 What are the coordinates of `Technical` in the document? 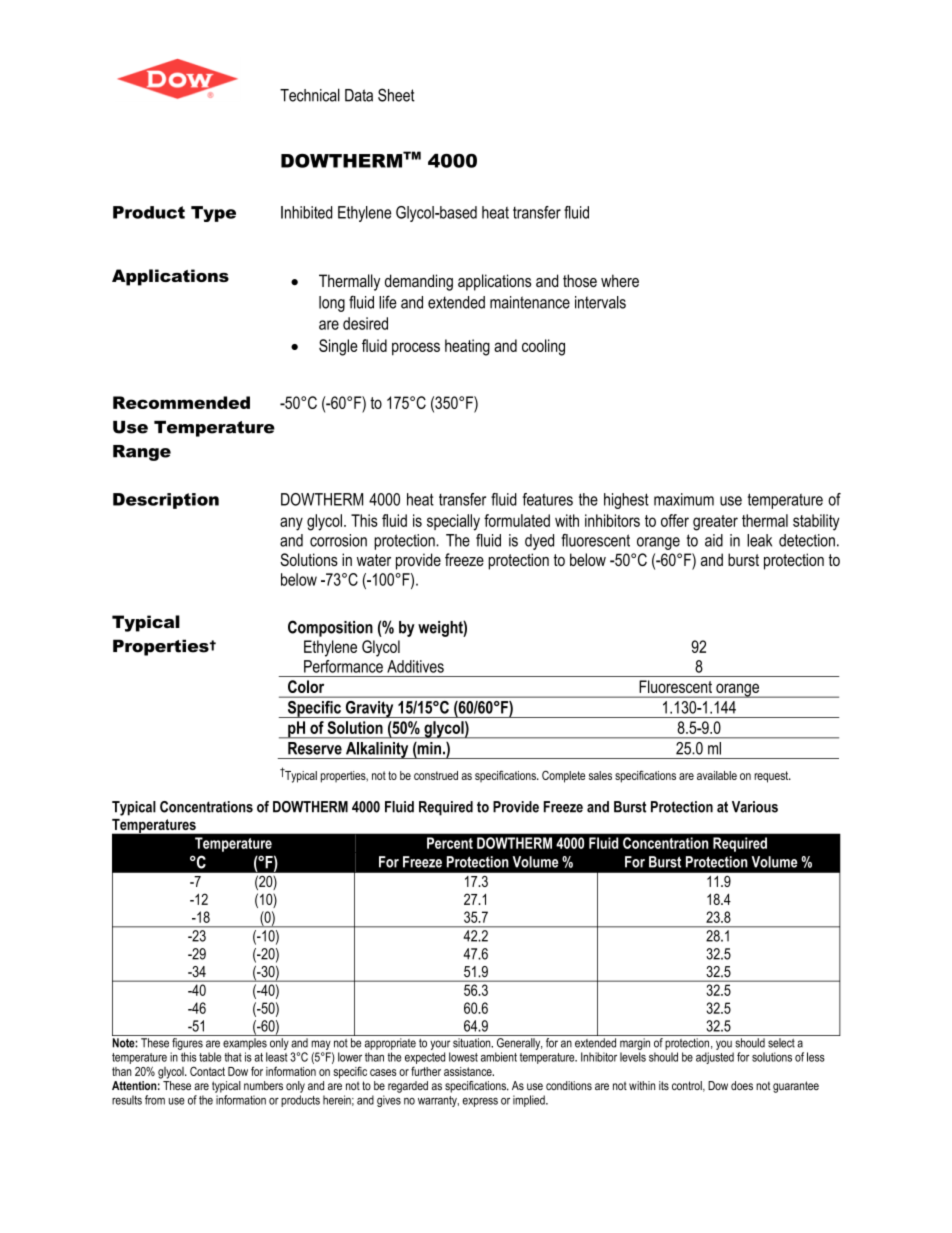 It's located at (310, 95).
